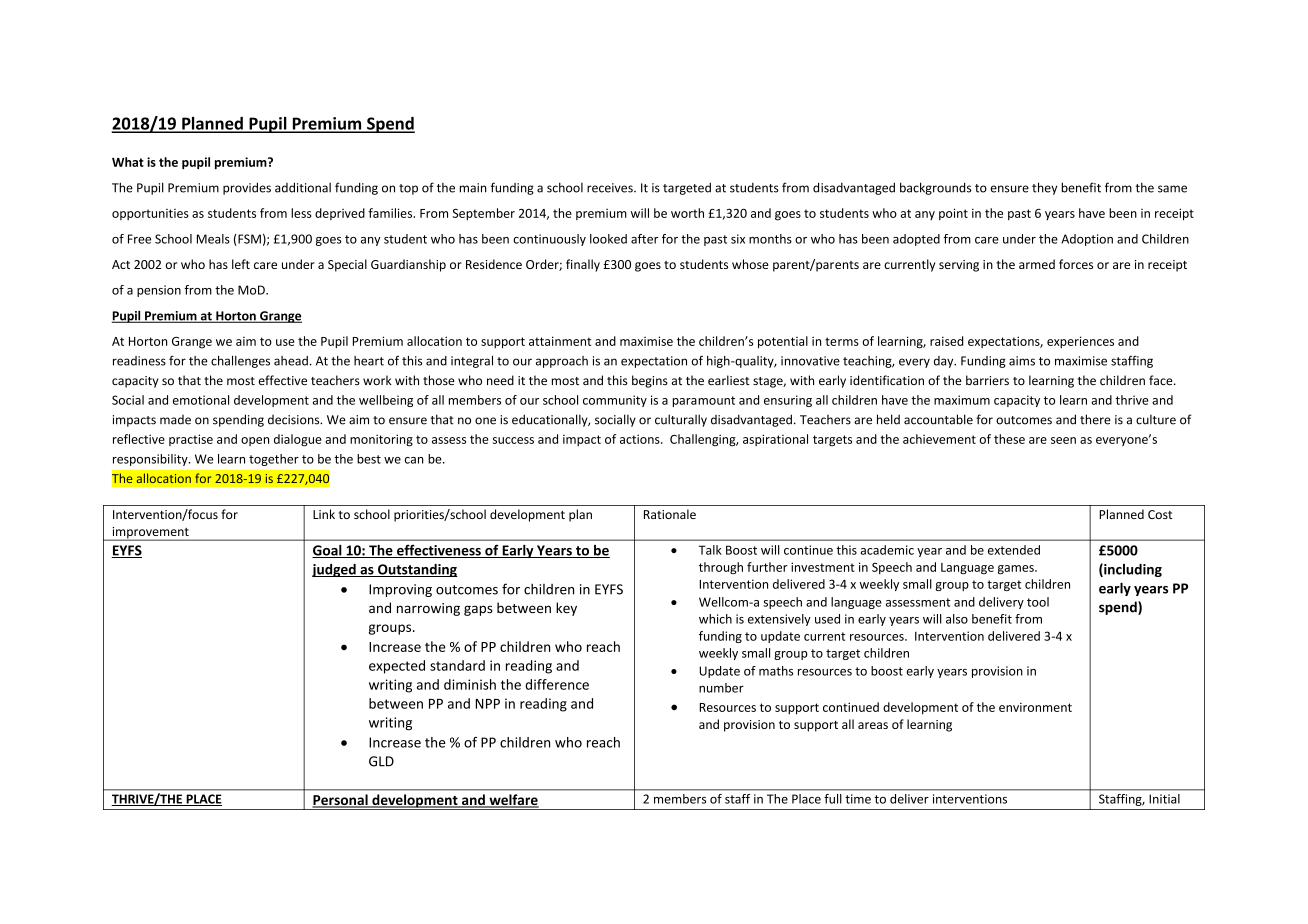 The width and height of the screenshot is (1308, 924). I want to click on receives, so click(611, 188).
